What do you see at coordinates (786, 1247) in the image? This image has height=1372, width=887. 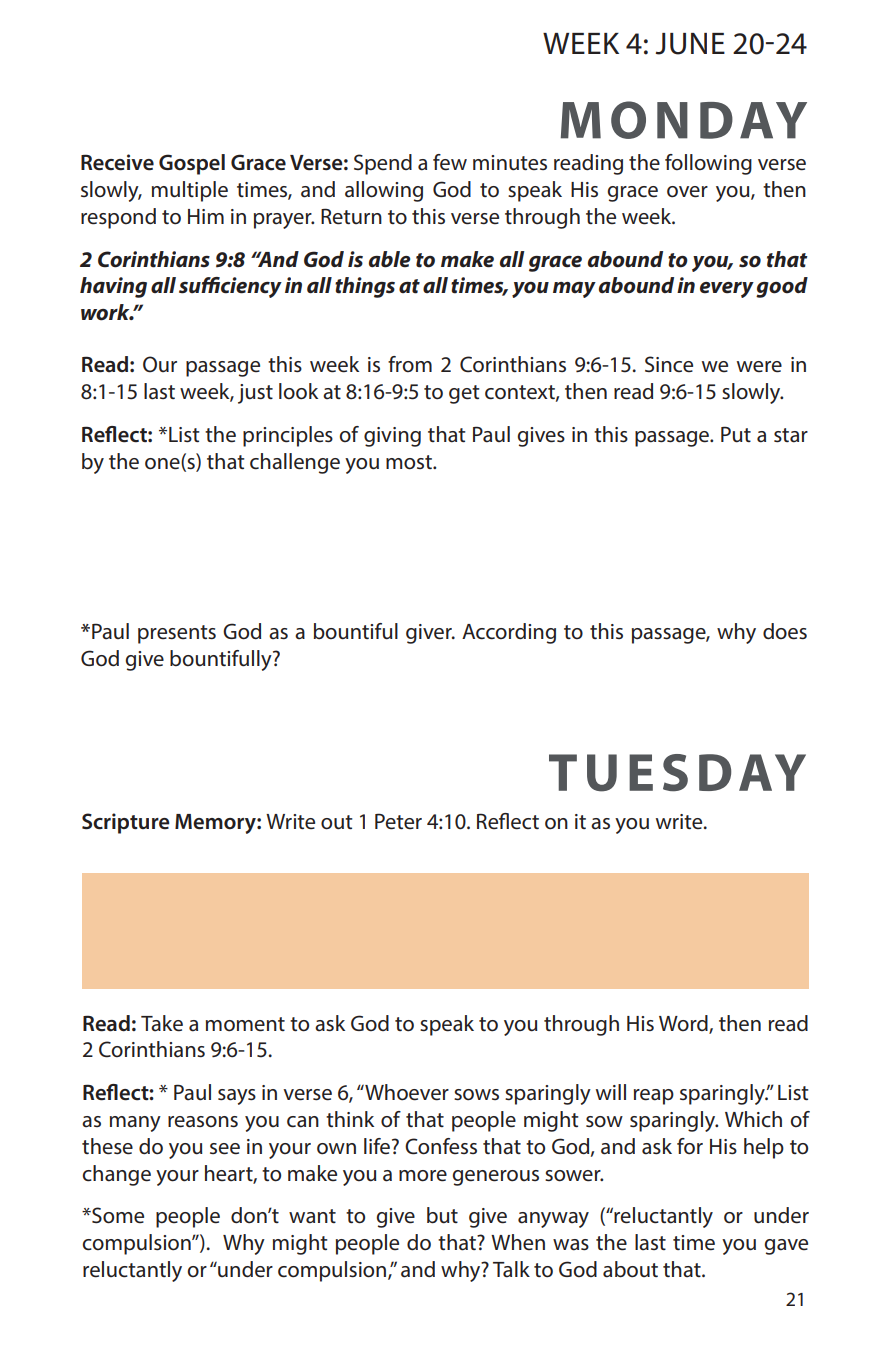 I see `gave` at bounding box center [786, 1247].
